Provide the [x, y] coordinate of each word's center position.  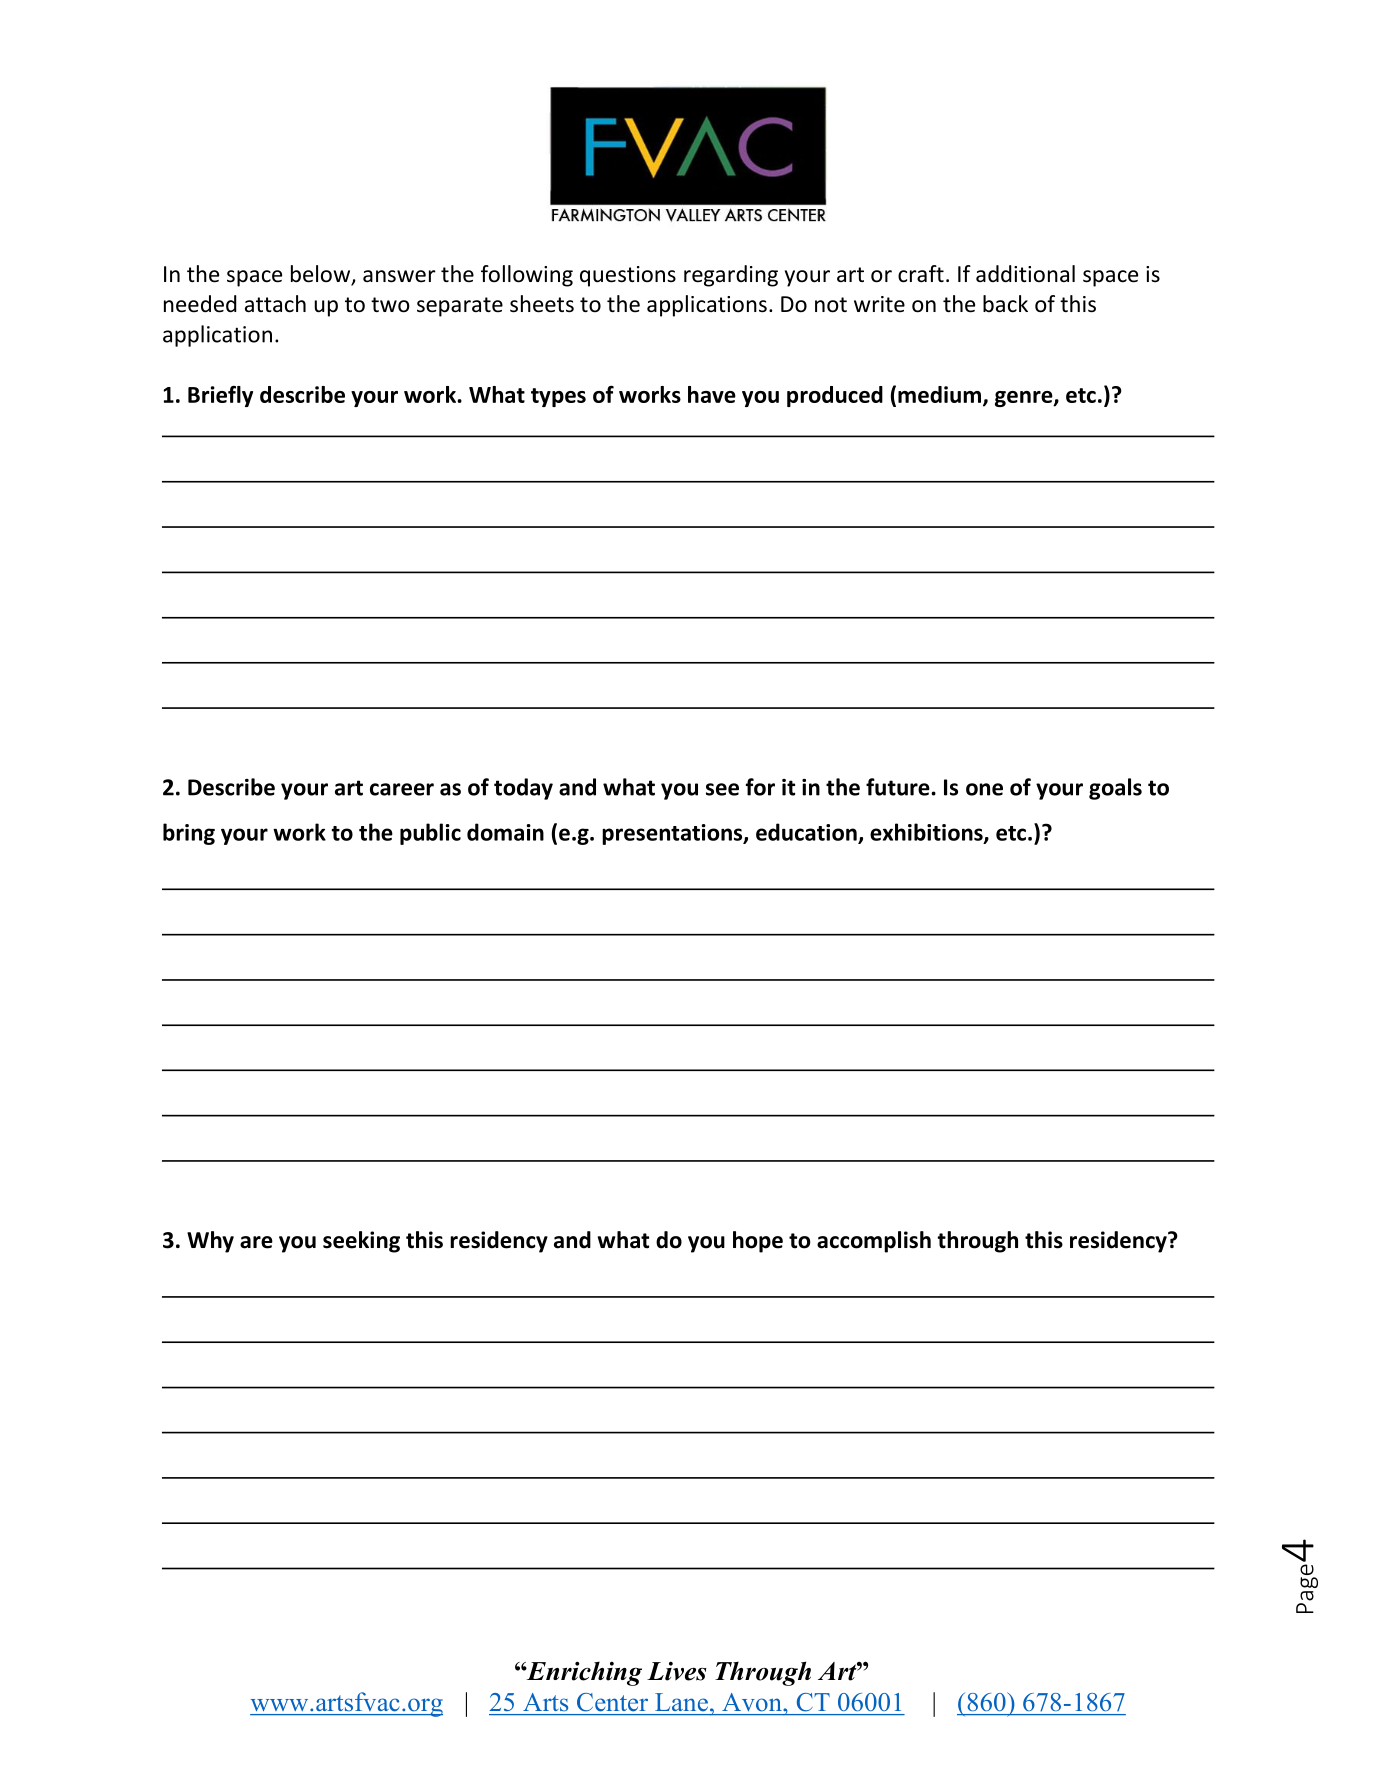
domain [505, 832]
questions [628, 276]
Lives [677, 1671]
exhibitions [927, 833]
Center [612, 1702]
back [1005, 304]
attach [275, 304]
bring [189, 834]
